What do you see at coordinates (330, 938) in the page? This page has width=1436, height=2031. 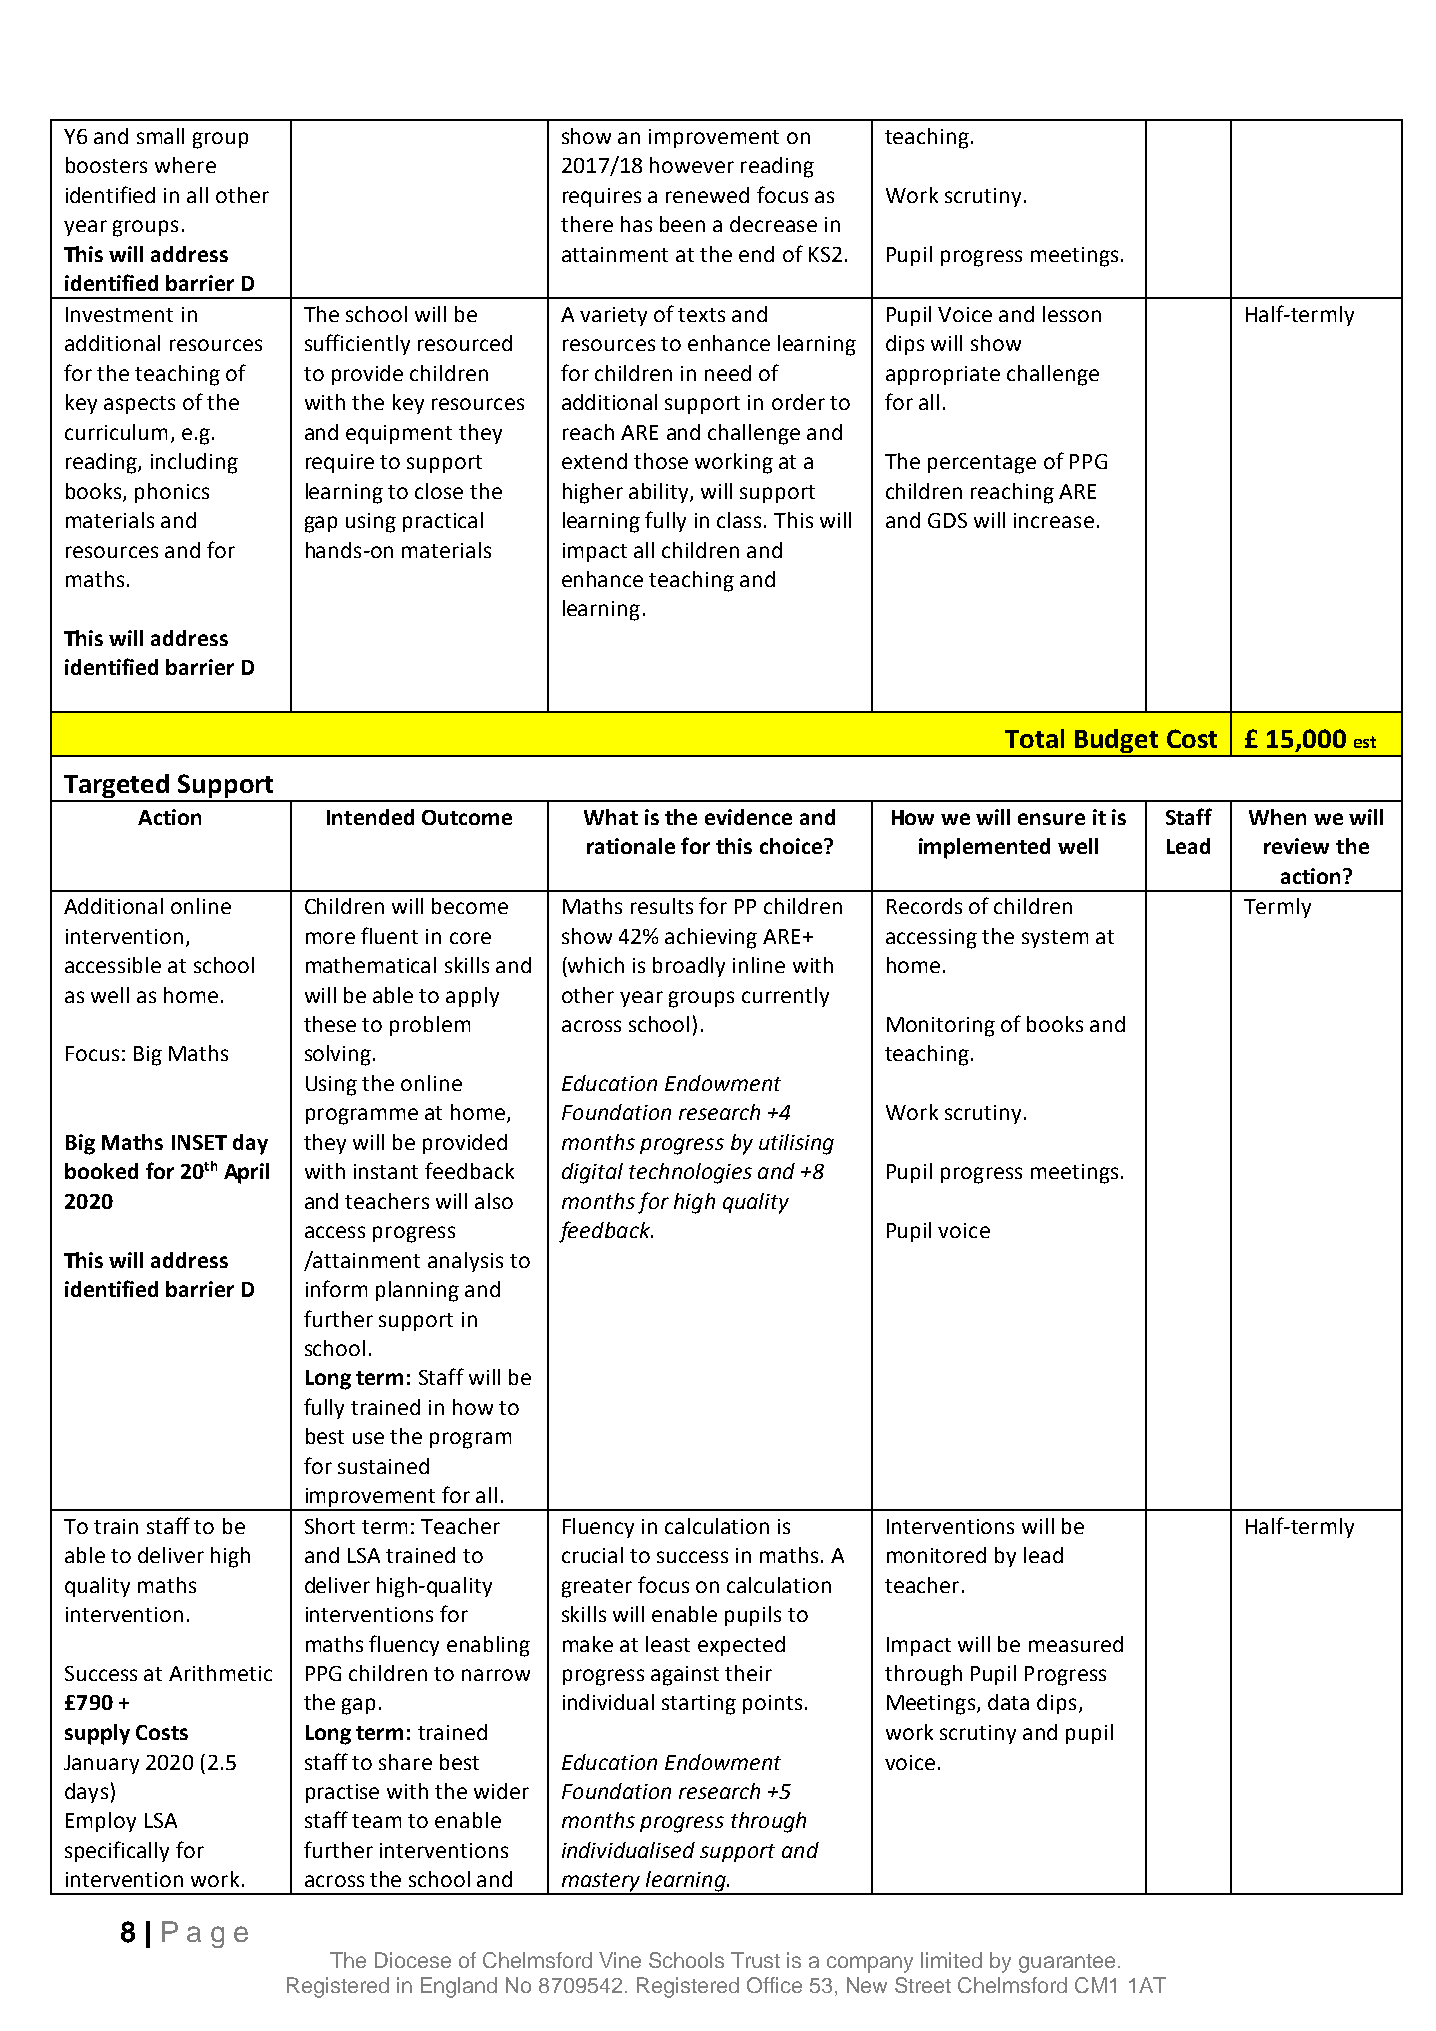 I see `more` at bounding box center [330, 938].
